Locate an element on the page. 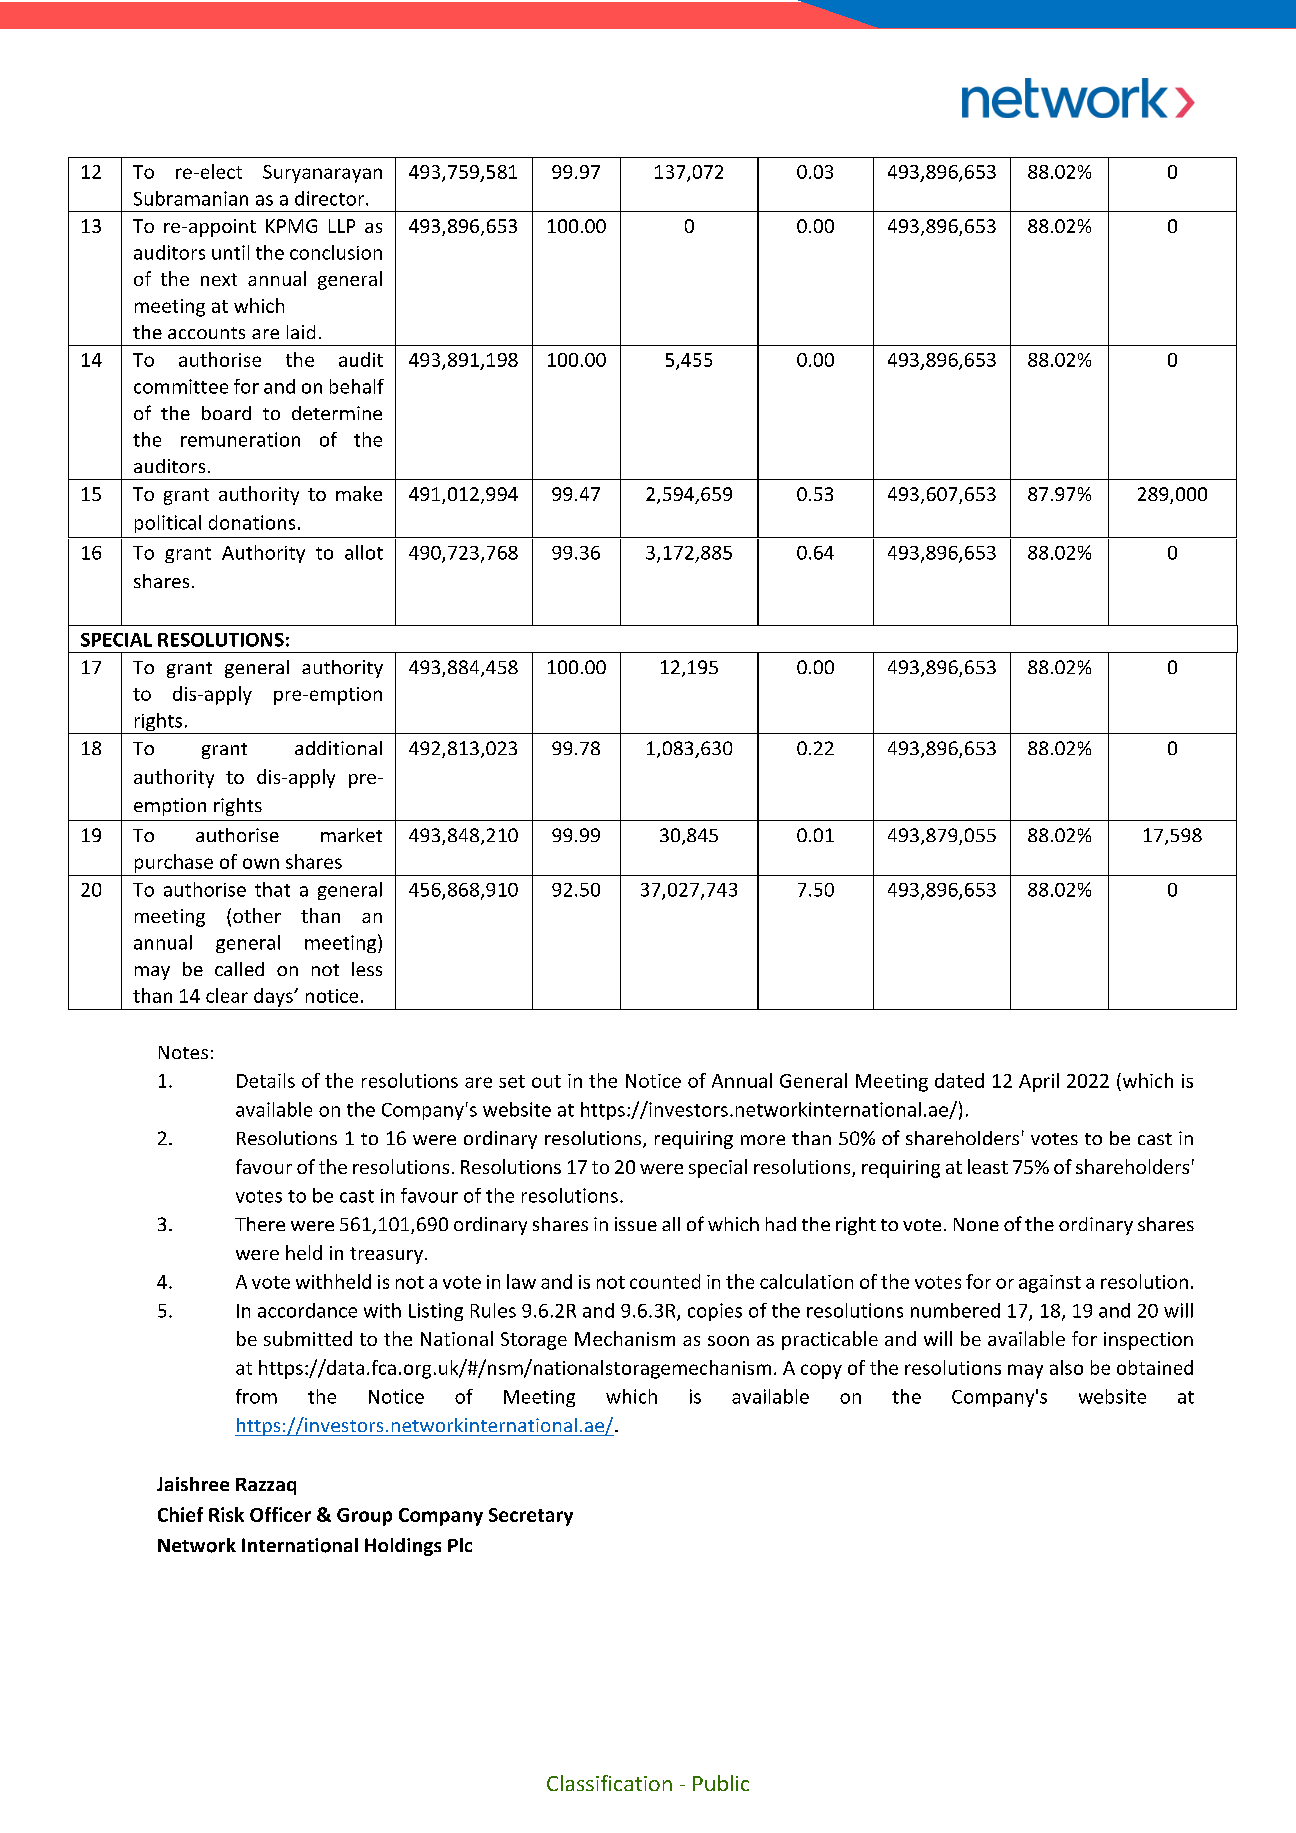 This document has height=1833, width=1296. make is located at coordinates (359, 493).
